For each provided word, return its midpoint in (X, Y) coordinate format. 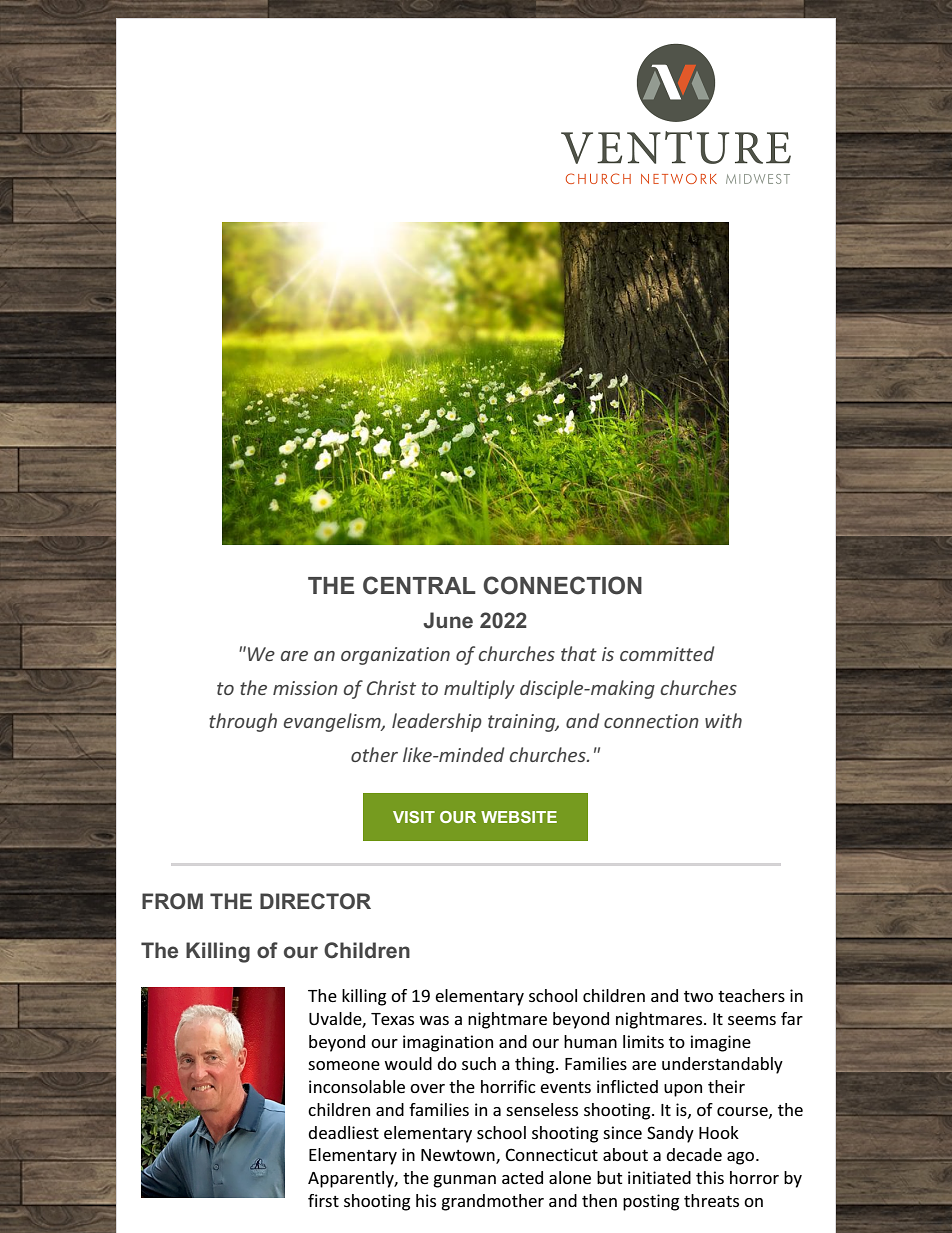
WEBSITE (519, 817)
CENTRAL (419, 585)
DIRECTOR (315, 901)
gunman (464, 1181)
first (323, 1200)
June (448, 620)
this (710, 1177)
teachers (751, 995)
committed (667, 653)
